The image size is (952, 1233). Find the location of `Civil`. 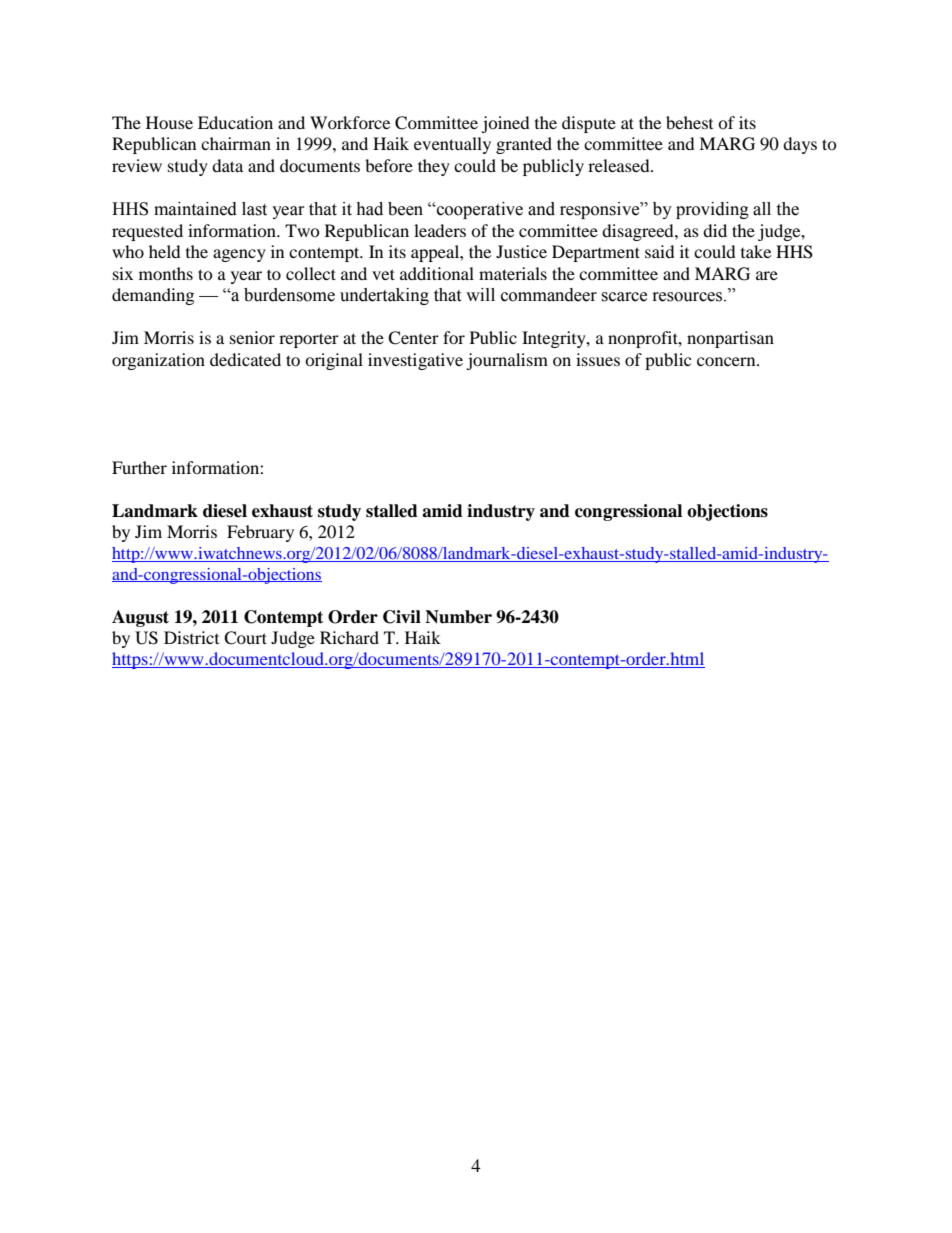

Civil is located at coordinates (402, 617).
